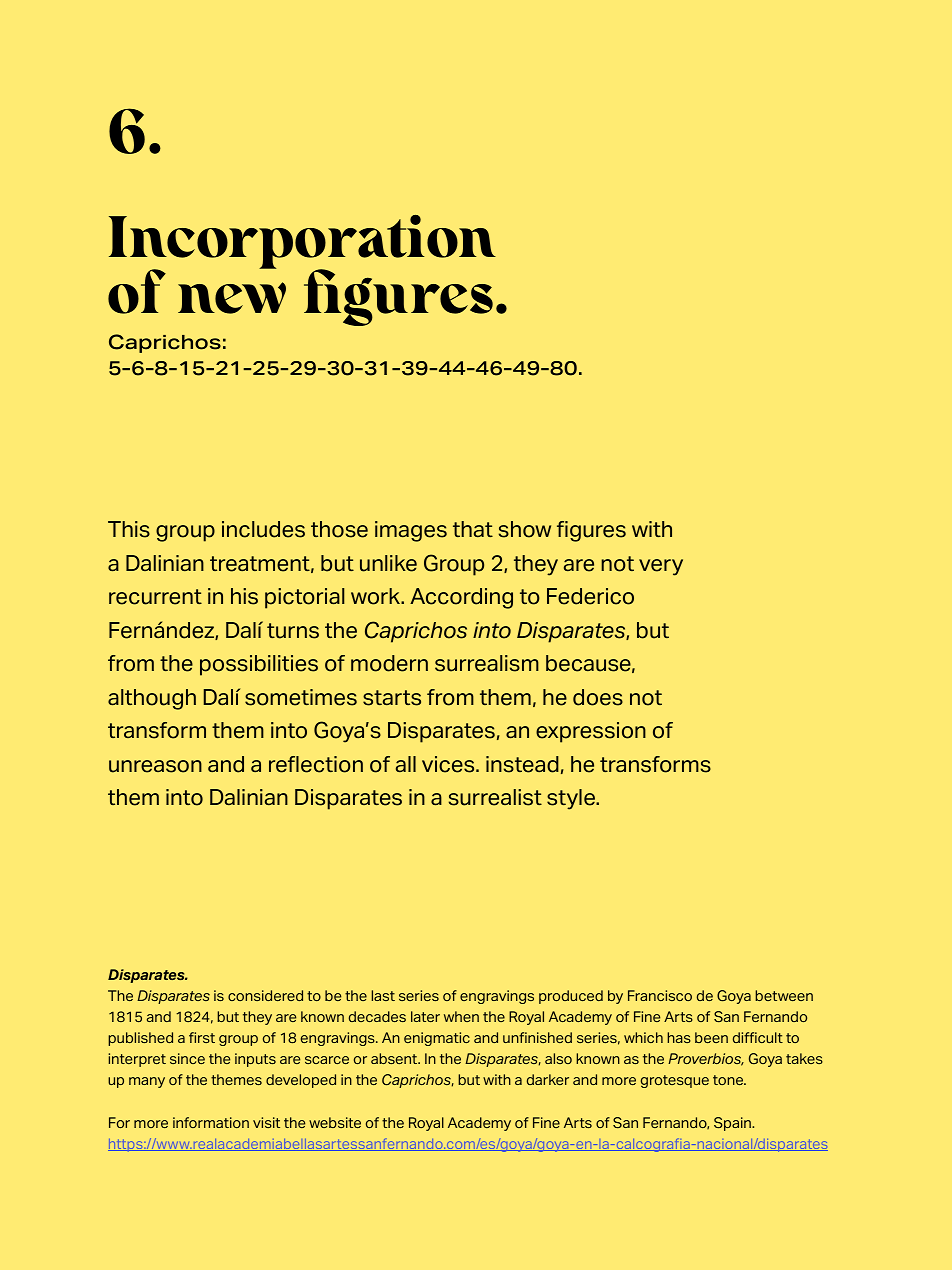 The width and height of the page is (952, 1270). I want to click on new, so click(232, 298).
